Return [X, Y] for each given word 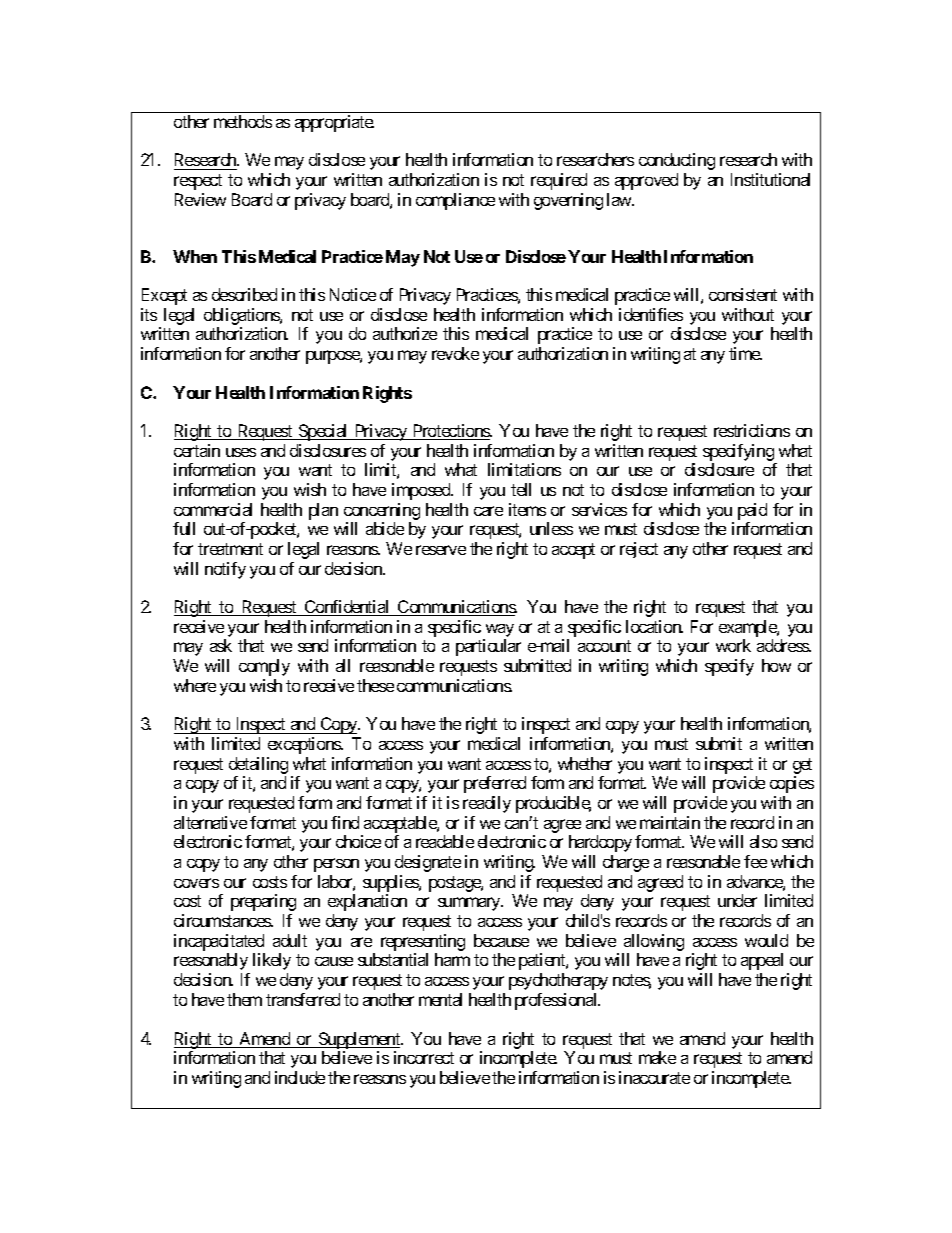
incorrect [424, 1057]
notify [225, 570]
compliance [455, 201]
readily [487, 804]
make [657, 1057]
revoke [455, 353]
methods [243, 121]
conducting [677, 161]
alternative [210, 822]
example [748, 628]
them [244, 999]
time [745, 353]
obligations [242, 318]
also [763, 841]
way [498, 632]
